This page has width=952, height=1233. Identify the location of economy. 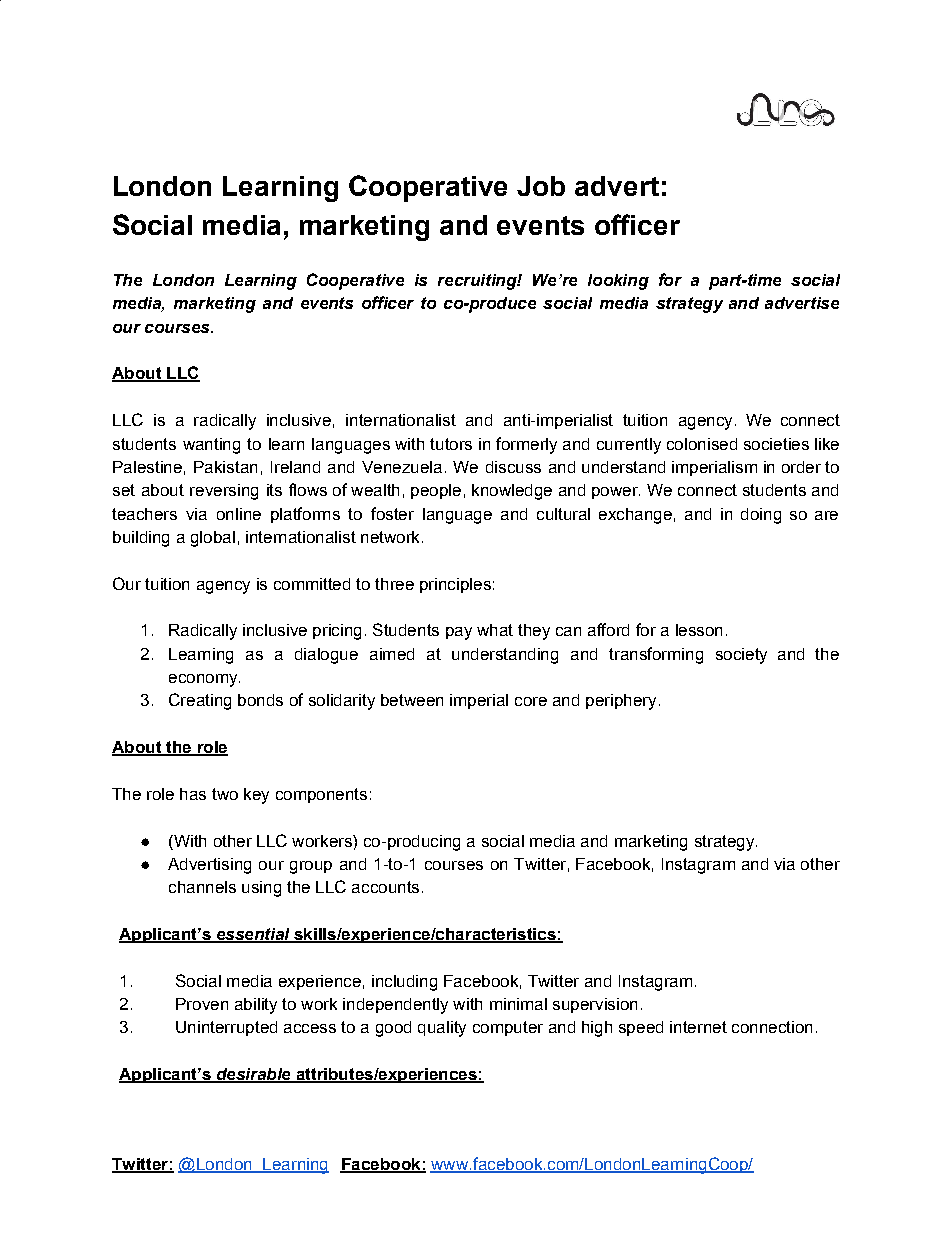
(204, 680).
